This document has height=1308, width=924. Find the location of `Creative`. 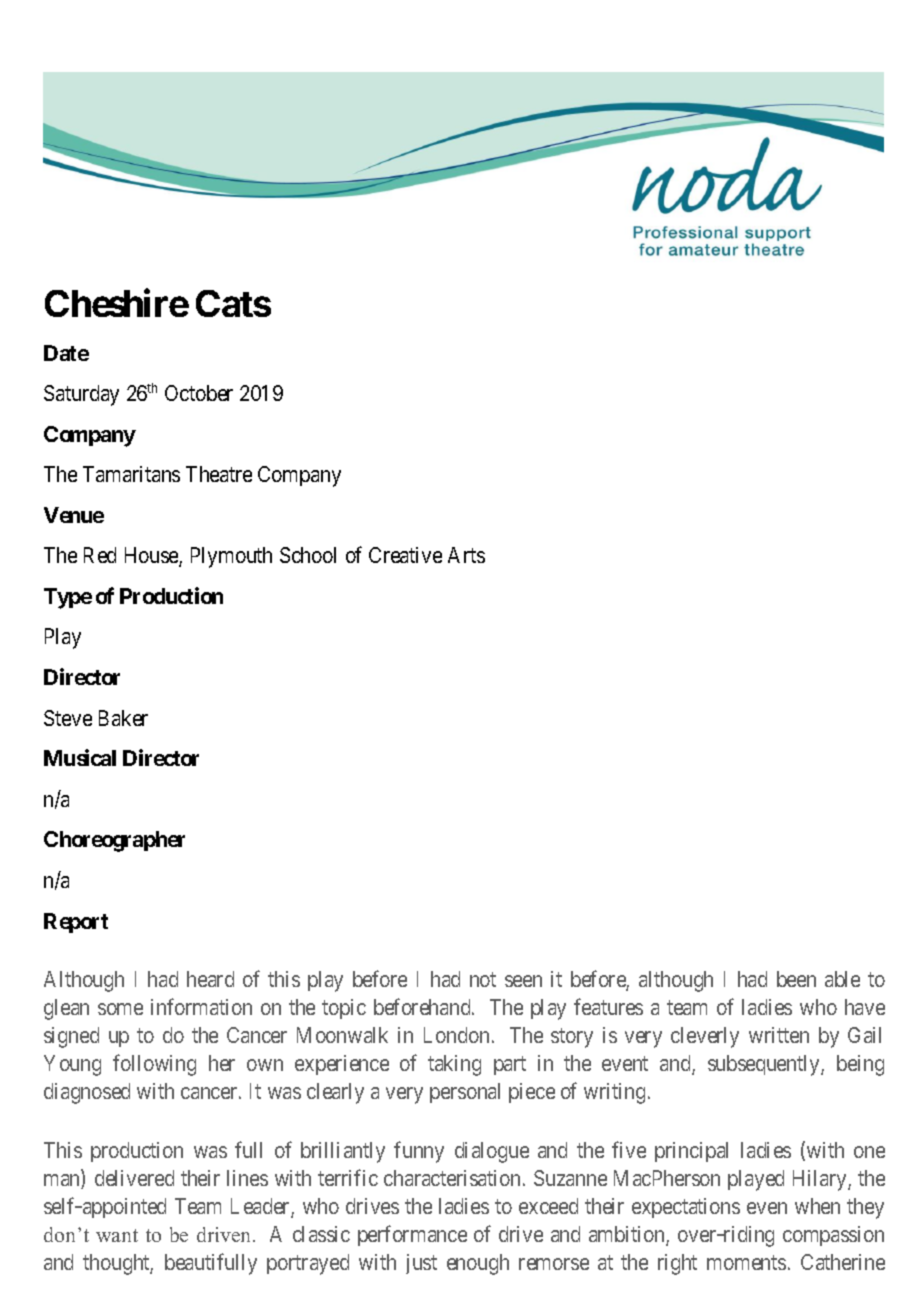

Creative is located at coordinates (405, 555).
